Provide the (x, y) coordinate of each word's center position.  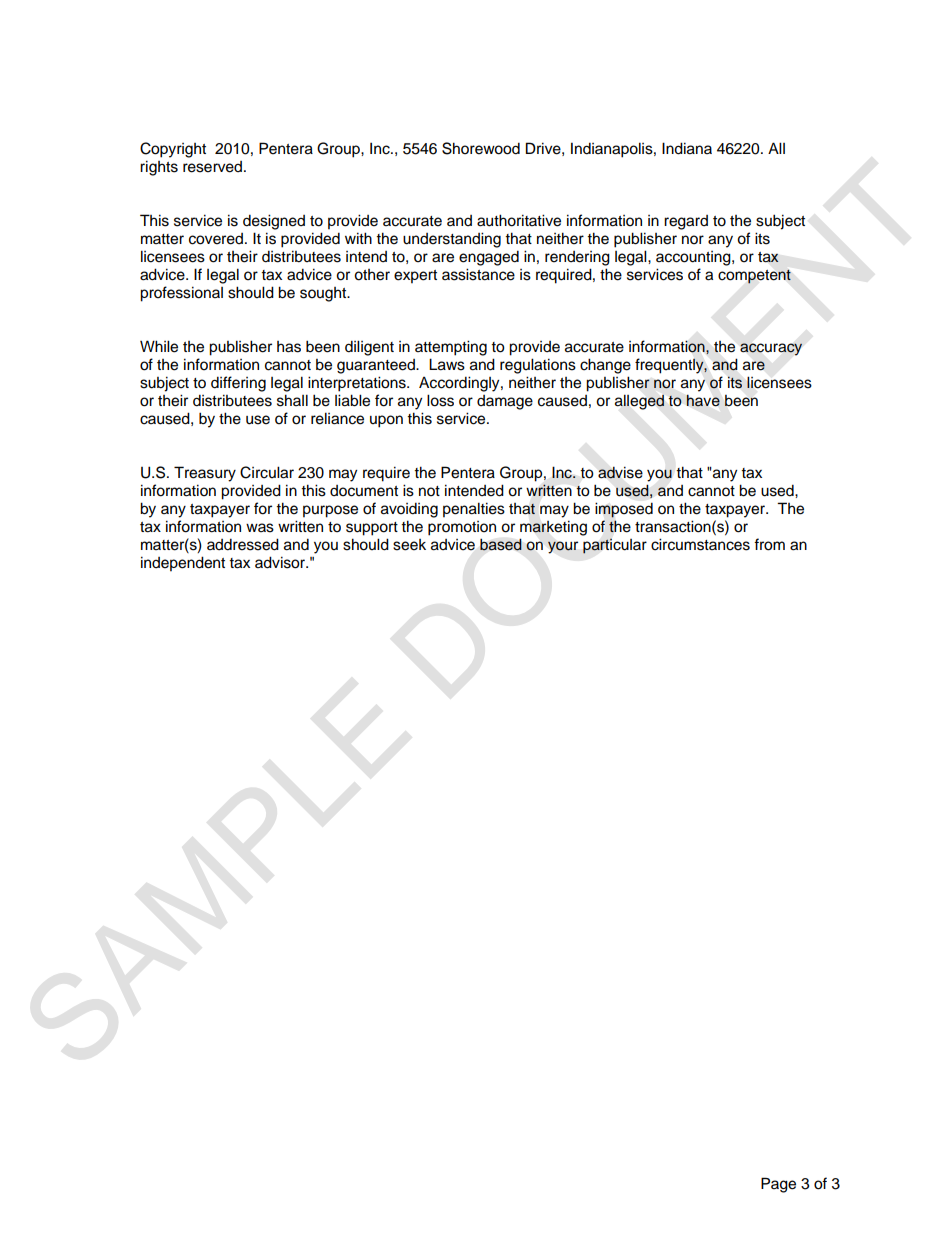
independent (183, 564)
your (563, 547)
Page (778, 1185)
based (501, 544)
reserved (212, 167)
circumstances (700, 544)
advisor (281, 562)
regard (686, 222)
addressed (243, 544)
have (703, 401)
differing (238, 384)
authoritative (519, 220)
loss (440, 400)
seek (409, 545)
